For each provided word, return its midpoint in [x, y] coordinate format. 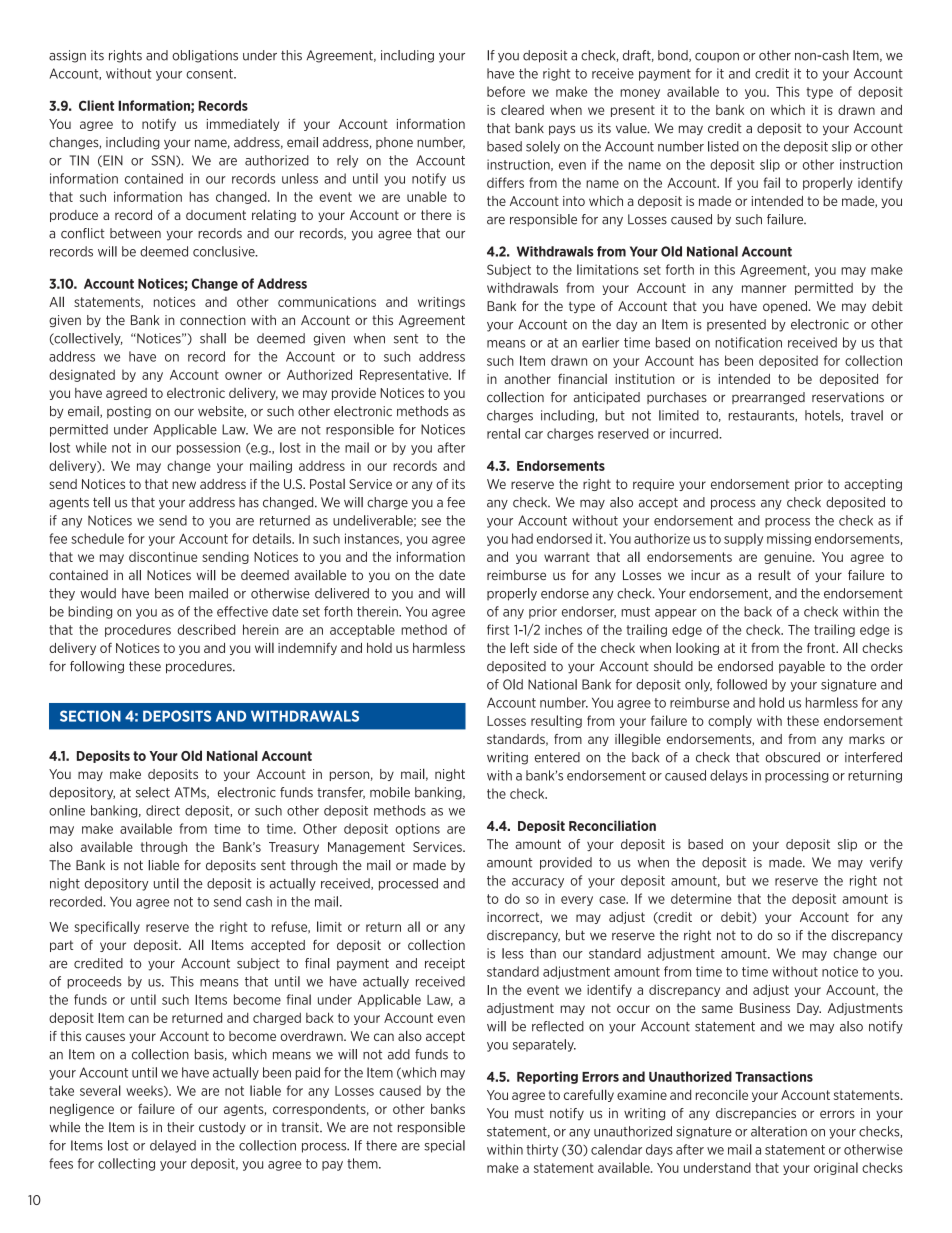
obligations [205, 56]
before [506, 91]
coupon [717, 57]
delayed [173, 1146]
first [498, 629]
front [822, 648]
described [206, 629]
